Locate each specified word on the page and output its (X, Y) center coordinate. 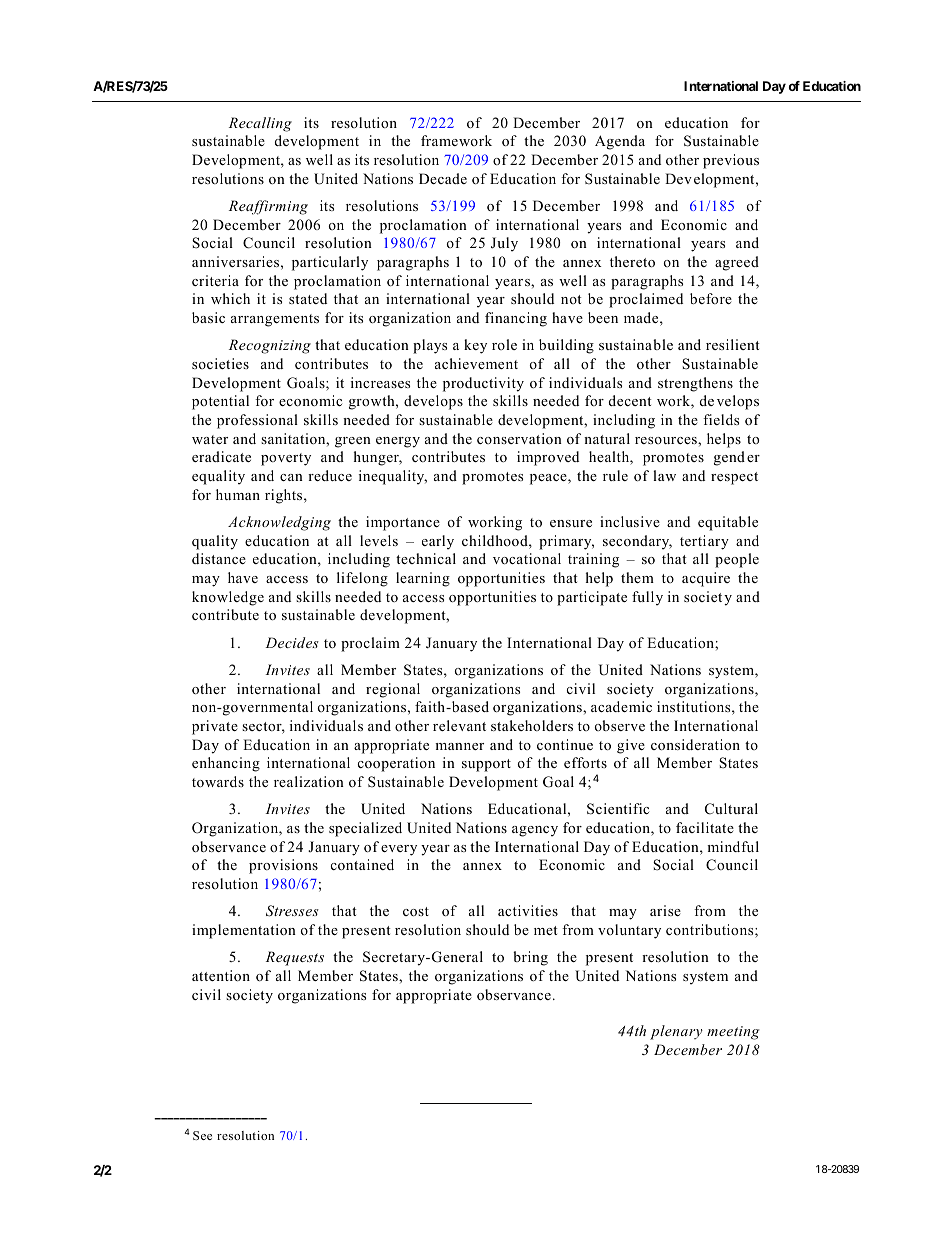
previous (731, 161)
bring (530, 958)
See (202, 1135)
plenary (676, 1032)
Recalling (260, 124)
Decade (443, 178)
